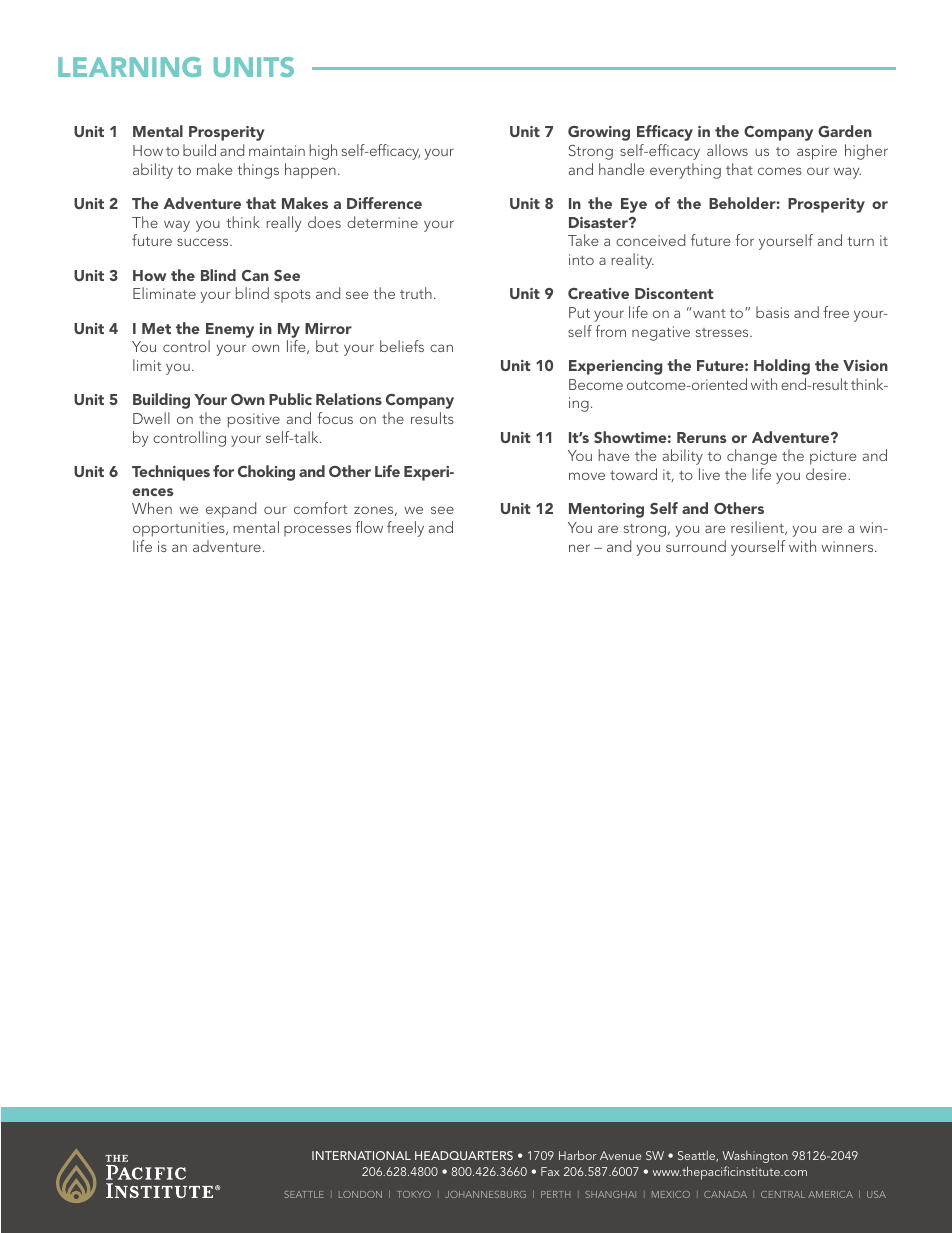 This page has height=1233, width=952. What do you see at coordinates (621, 169) in the page?
I see `handle` at bounding box center [621, 169].
